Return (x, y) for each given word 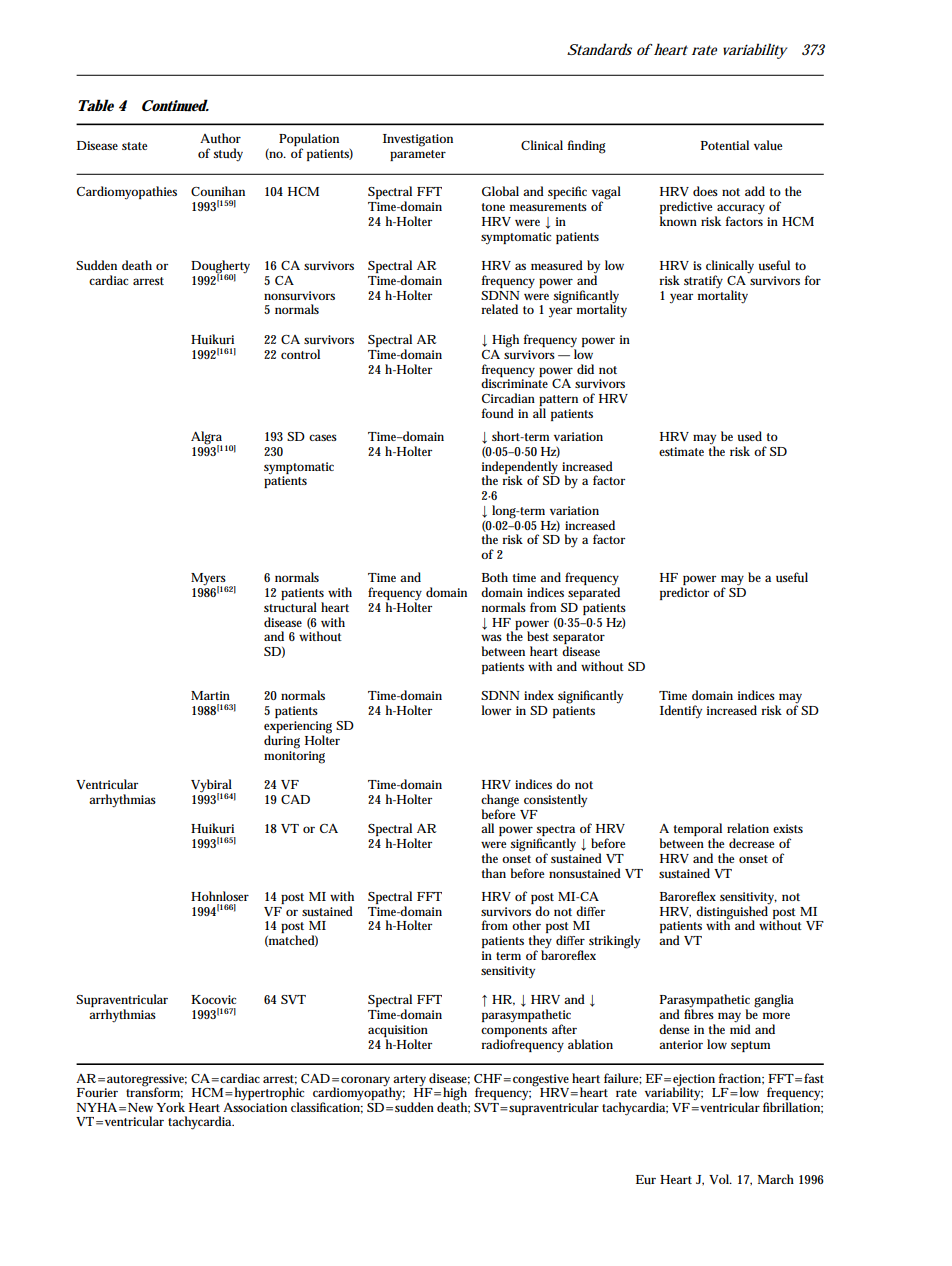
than (494, 873)
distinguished (732, 913)
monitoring (294, 756)
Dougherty (220, 268)
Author (220, 138)
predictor (684, 593)
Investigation (418, 140)
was (491, 637)
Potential (725, 145)
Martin (210, 695)
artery (411, 1082)
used (750, 436)
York (170, 1107)
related (499, 309)
